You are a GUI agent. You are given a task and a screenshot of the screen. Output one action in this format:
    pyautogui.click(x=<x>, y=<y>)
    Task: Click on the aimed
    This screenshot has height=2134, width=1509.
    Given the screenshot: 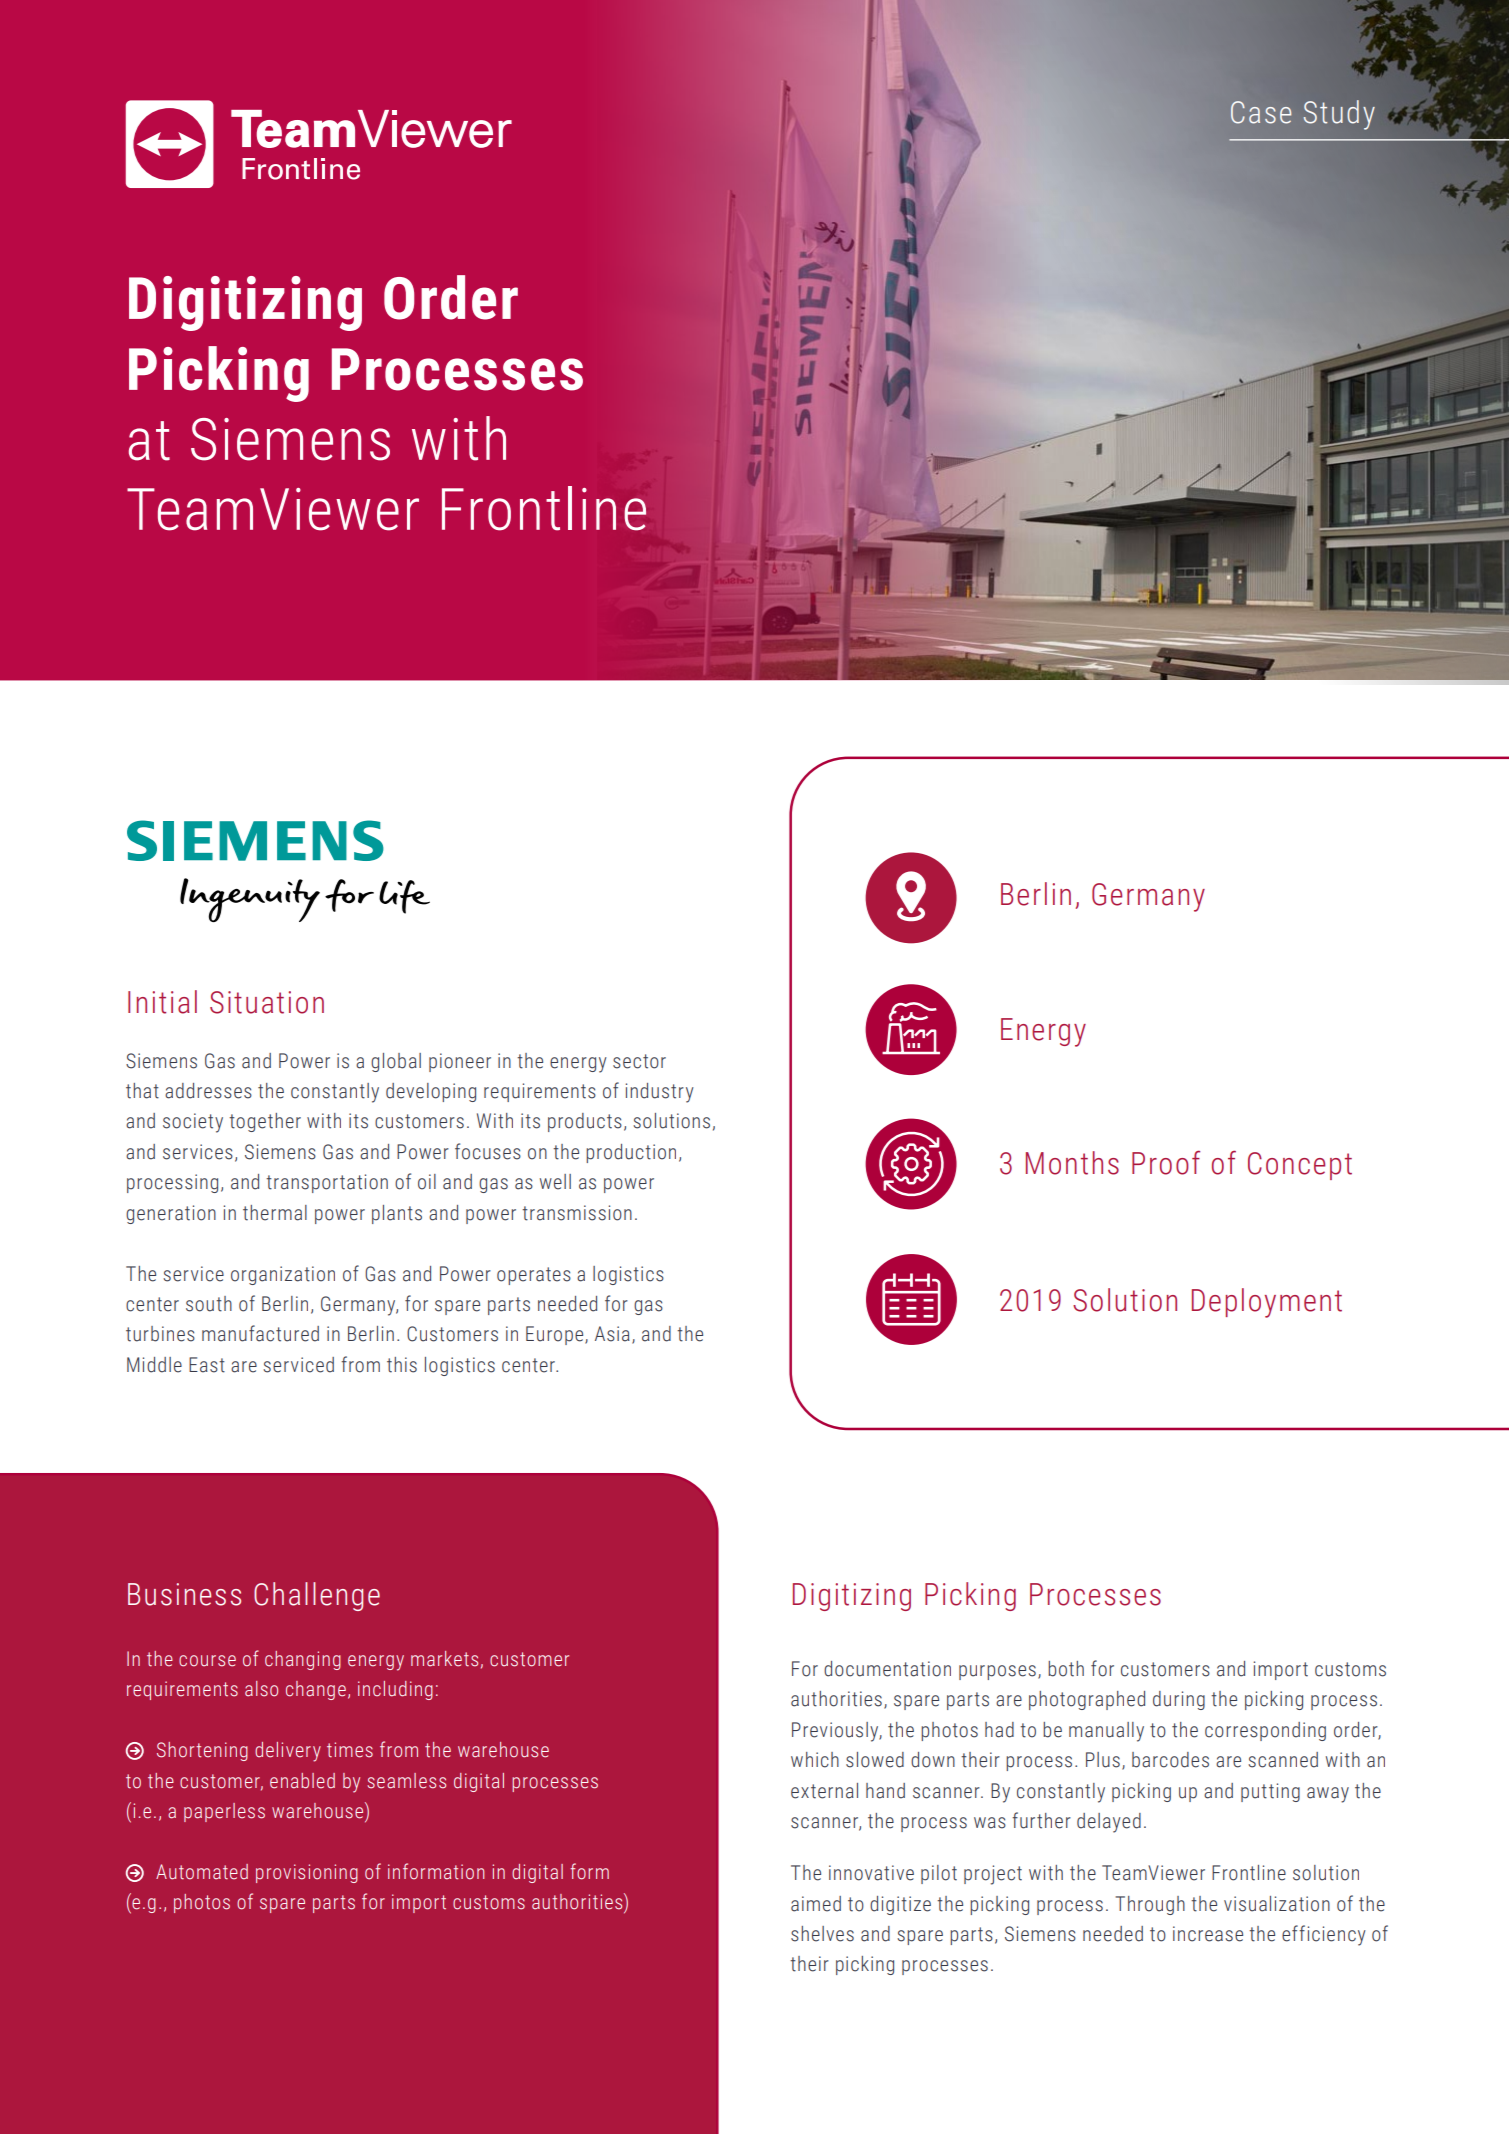 What is the action you would take?
    pyautogui.click(x=816, y=1904)
